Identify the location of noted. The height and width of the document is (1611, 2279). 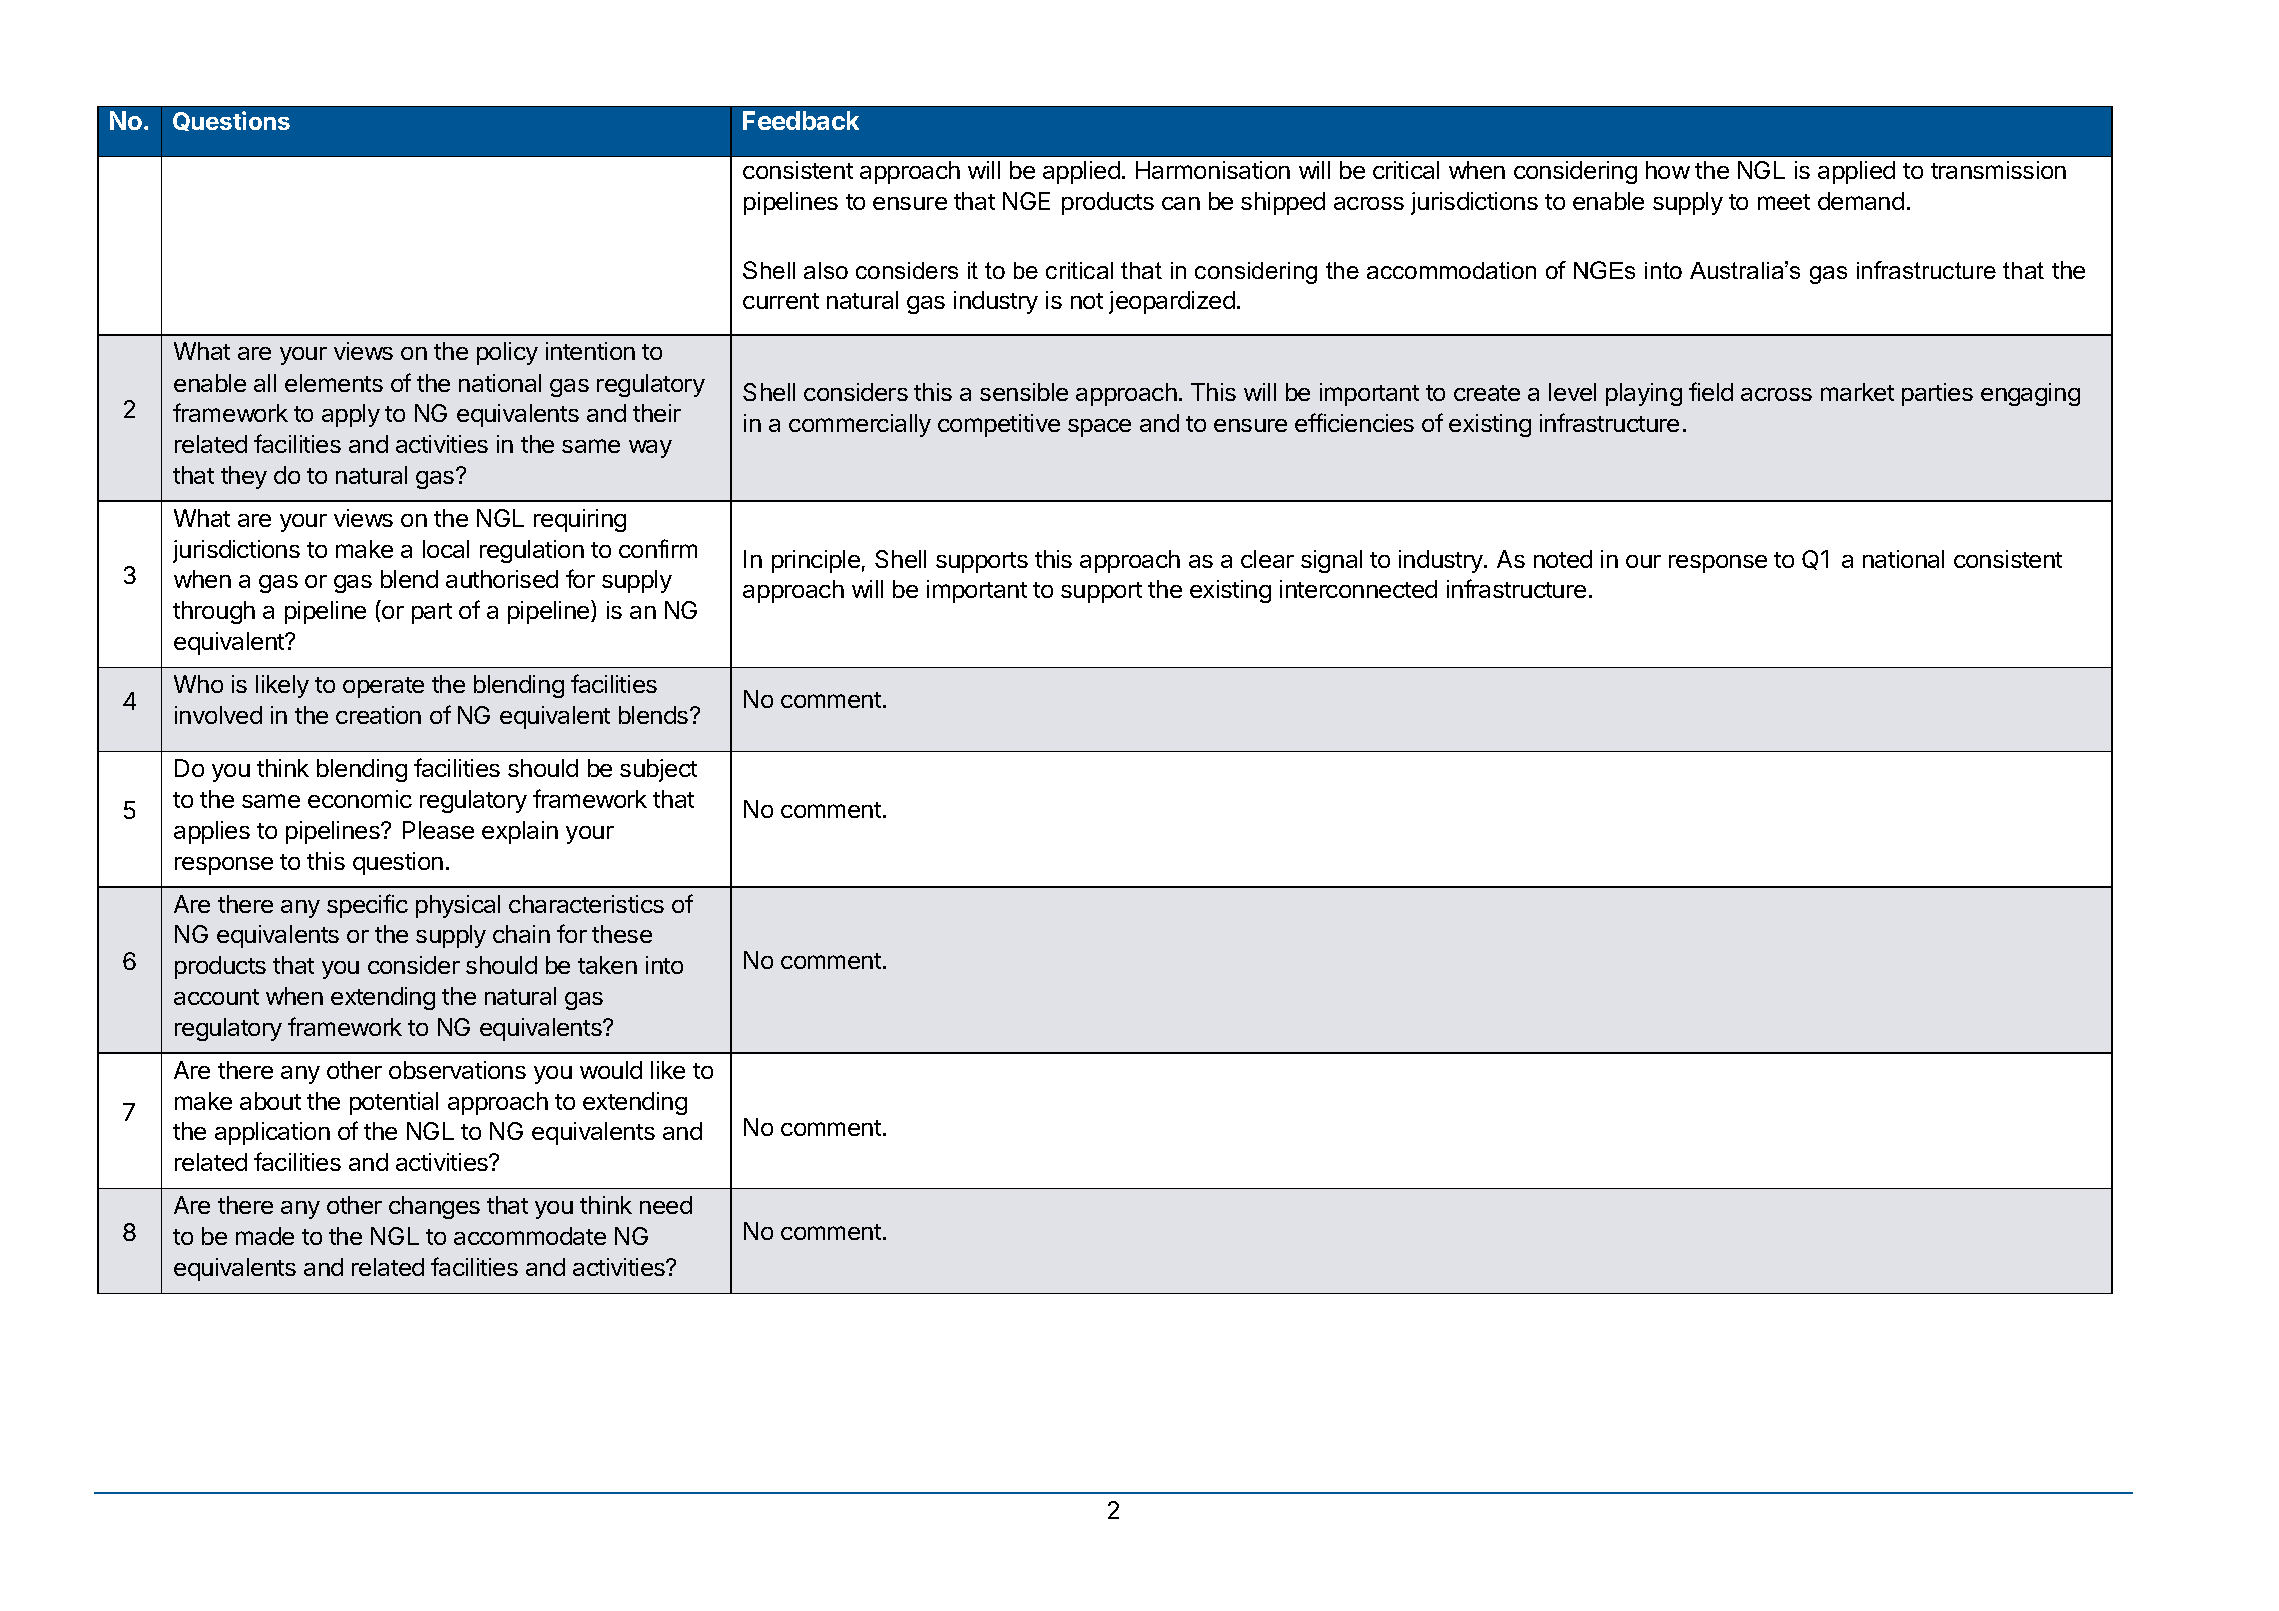
(1563, 559).
